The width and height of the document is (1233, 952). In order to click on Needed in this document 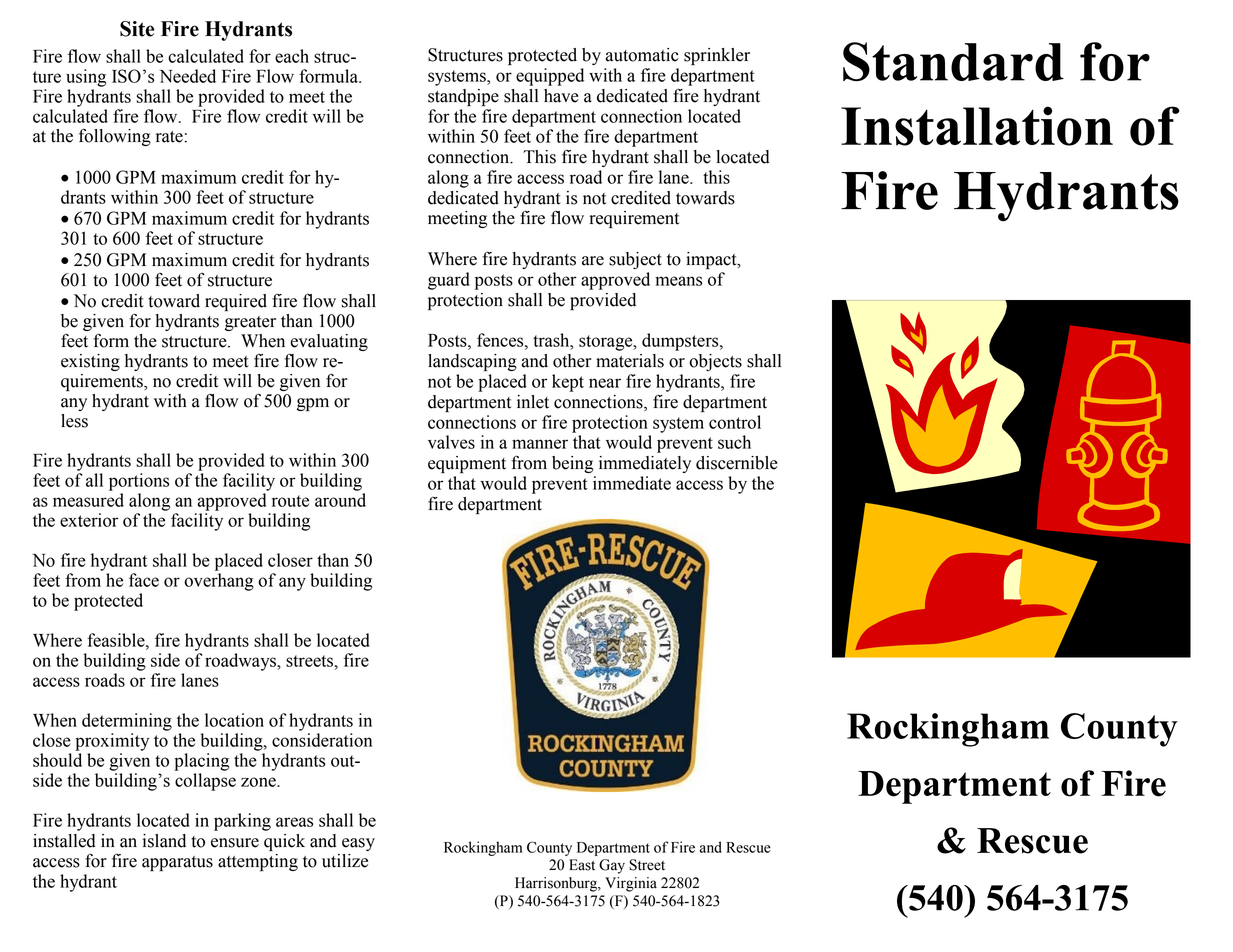, I will do `click(187, 76)`.
